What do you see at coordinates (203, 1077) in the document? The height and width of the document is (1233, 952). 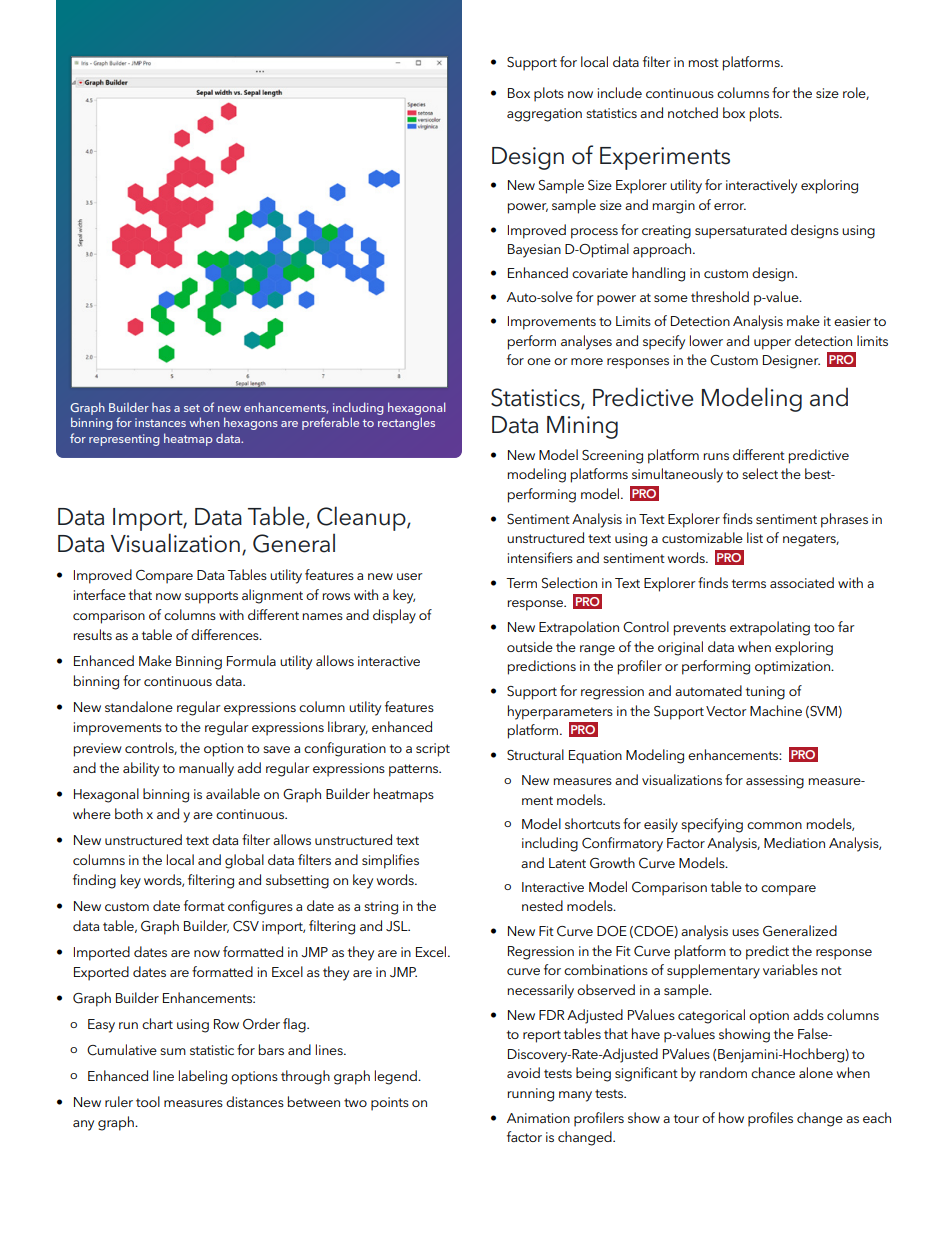 I see `labeling` at bounding box center [203, 1077].
